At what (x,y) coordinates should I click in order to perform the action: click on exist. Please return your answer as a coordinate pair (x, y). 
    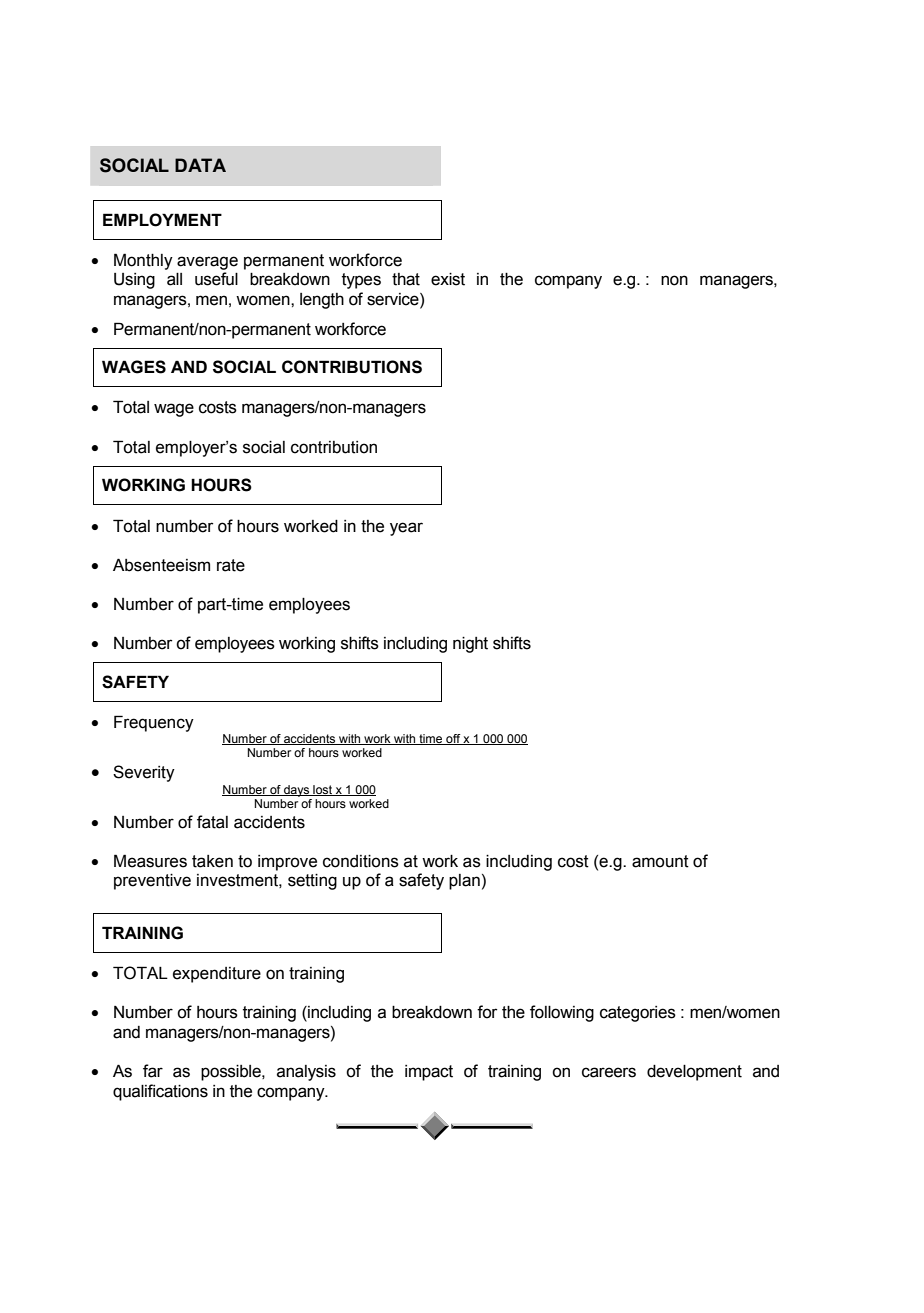
    Looking at the image, I should click on (448, 279).
